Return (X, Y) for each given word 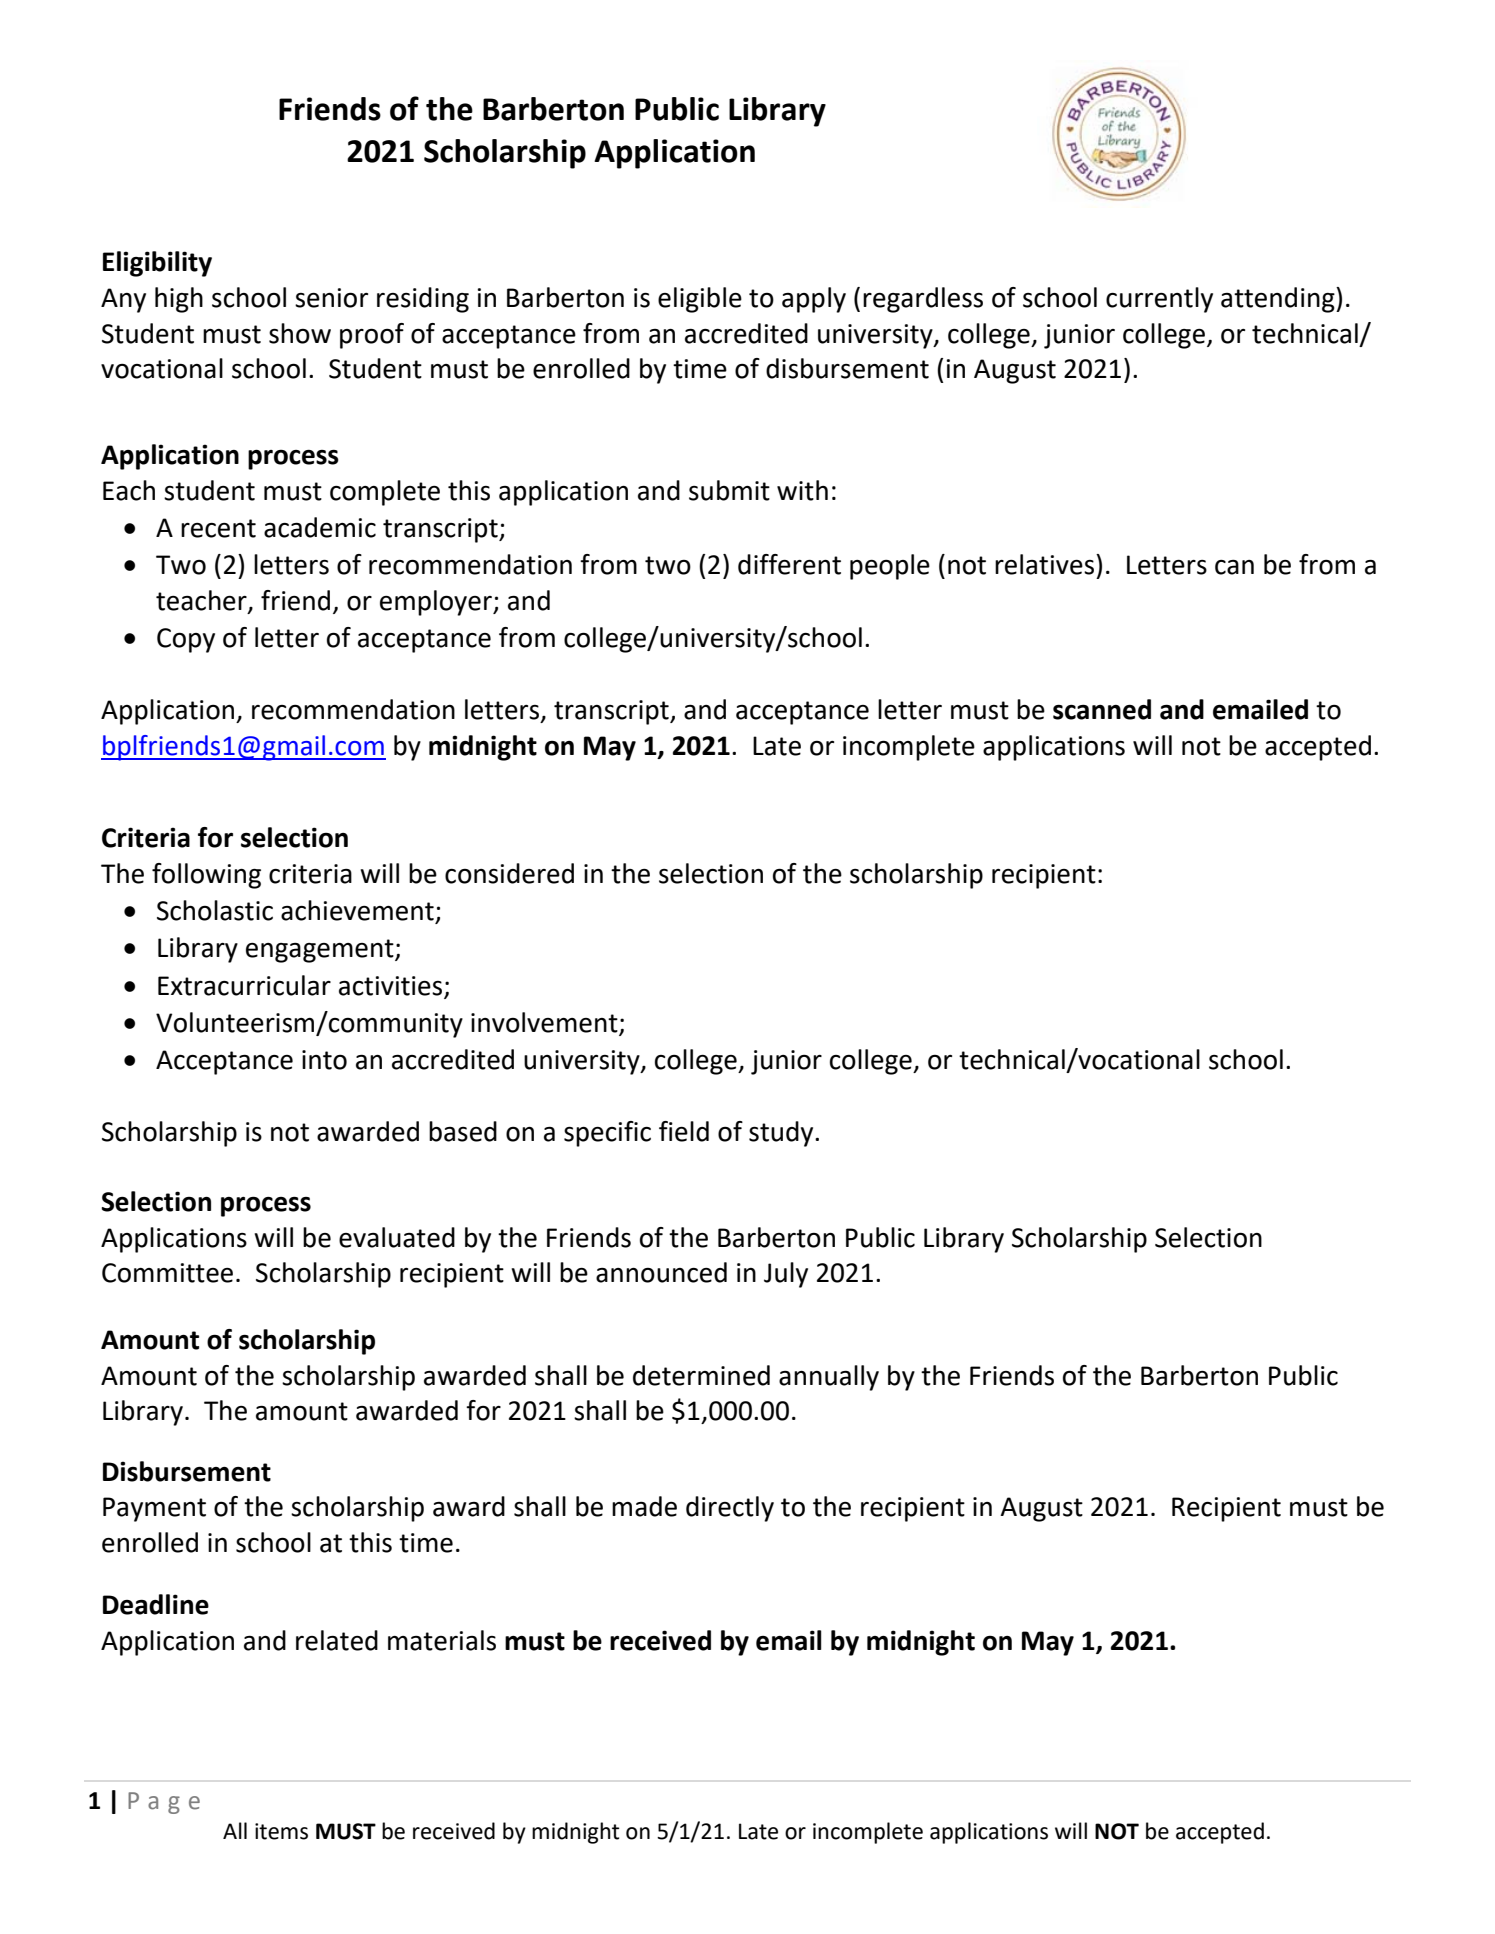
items (281, 1831)
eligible (700, 300)
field (684, 1131)
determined (701, 1375)
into (324, 1060)
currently (1159, 300)
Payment (154, 1509)
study (782, 1134)
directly (730, 1509)
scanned (1102, 709)
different (789, 564)
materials (442, 1640)
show (300, 333)
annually (829, 1378)
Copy (186, 640)
